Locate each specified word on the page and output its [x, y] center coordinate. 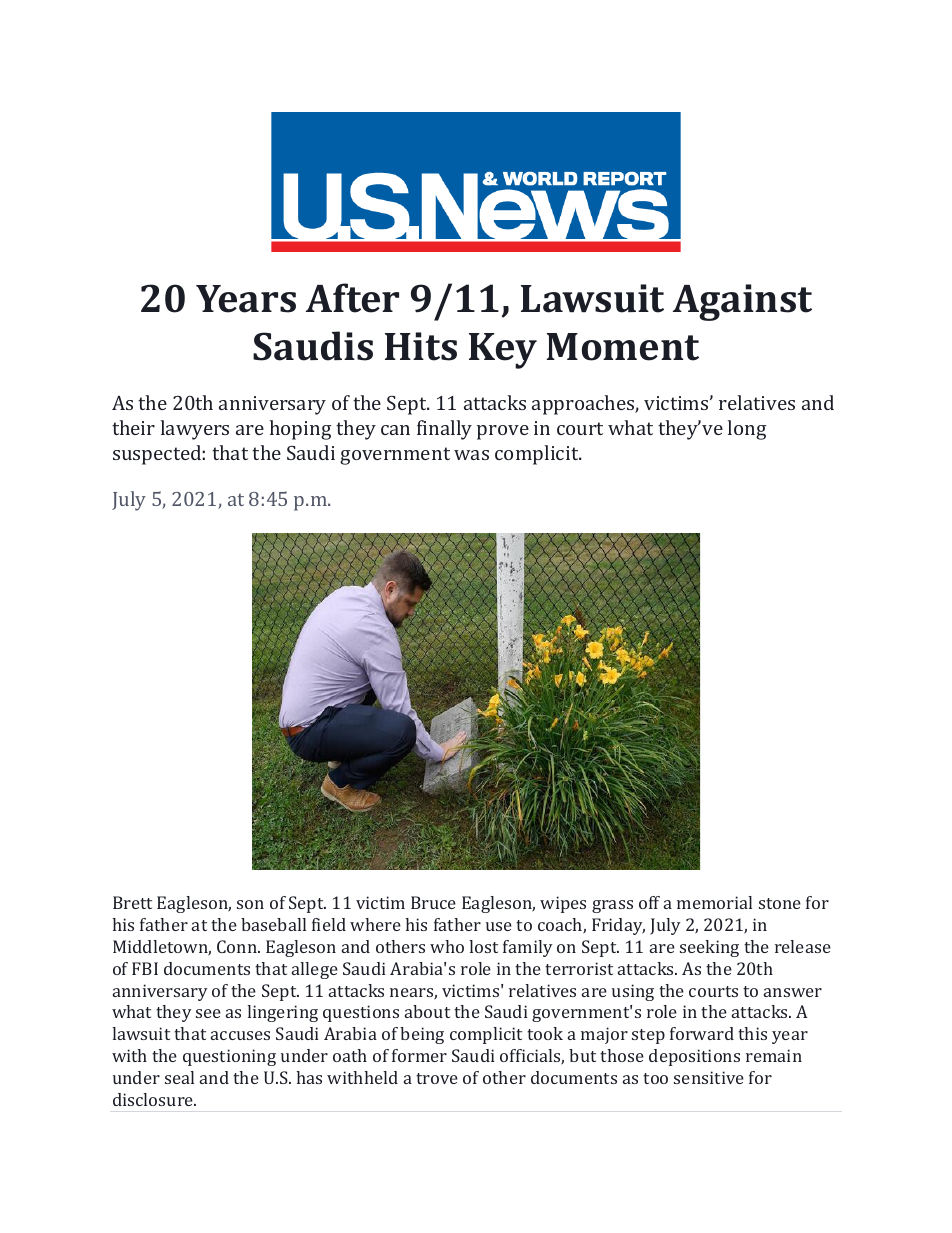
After [352, 298]
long [747, 430]
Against [742, 302]
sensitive [709, 1077]
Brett [132, 902]
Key [503, 351]
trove [437, 1078]
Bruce [433, 902]
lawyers [195, 430]
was [471, 455]
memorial [714, 902]
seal [179, 1077]
